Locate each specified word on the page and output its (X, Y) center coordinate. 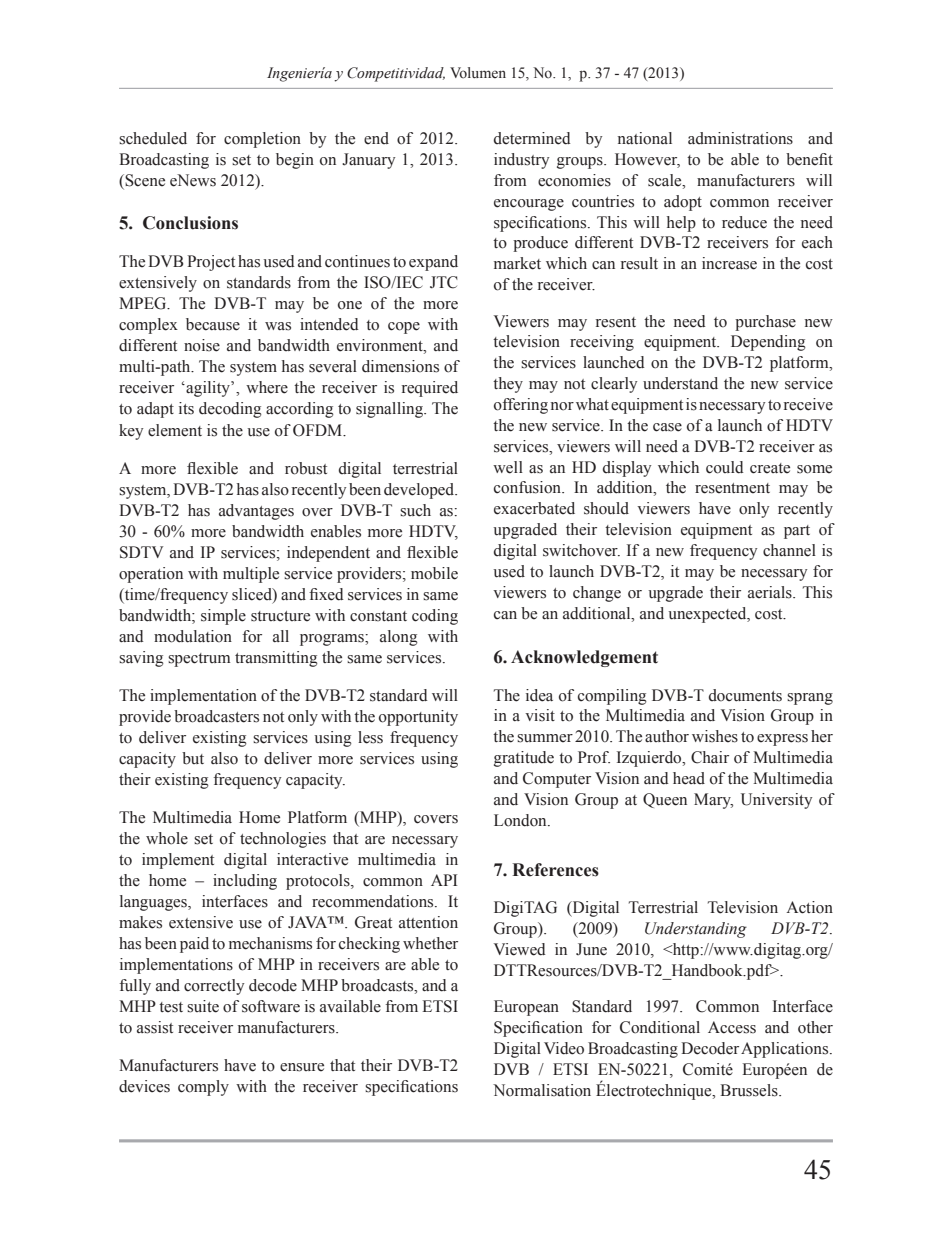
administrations (740, 138)
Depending (768, 343)
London (521, 820)
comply (203, 1088)
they (508, 385)
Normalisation (542, 1090)
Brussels (750, 1090)
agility (208, 389)
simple (223, 617)
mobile (434, 573)
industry (521, 161)
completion (262, 140)
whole (167, 838)
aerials (771, 592)
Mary (713, 801)
